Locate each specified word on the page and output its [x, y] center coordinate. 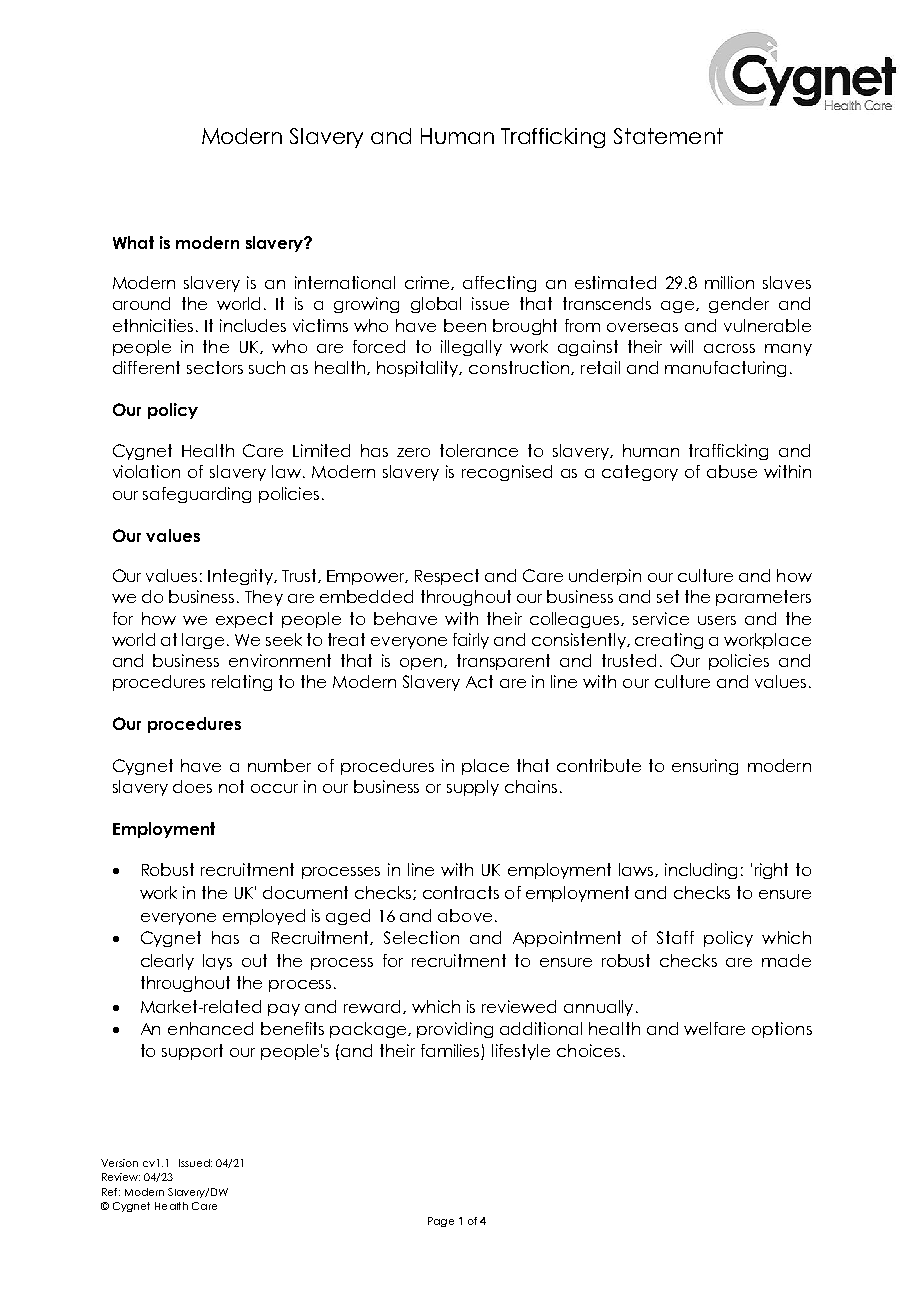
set [668, 596]
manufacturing [725, 369]
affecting [499, 284]
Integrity [242, 577]
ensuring [705, 767]
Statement [668, 136]
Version [119, 1163]
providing [455, 1030]
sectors [215, 367]
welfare [714, 1028]
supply [473, 788]
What [133, 242]
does [192, 786]
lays [217, 962]
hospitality [419, 369]
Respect [447, 577]
